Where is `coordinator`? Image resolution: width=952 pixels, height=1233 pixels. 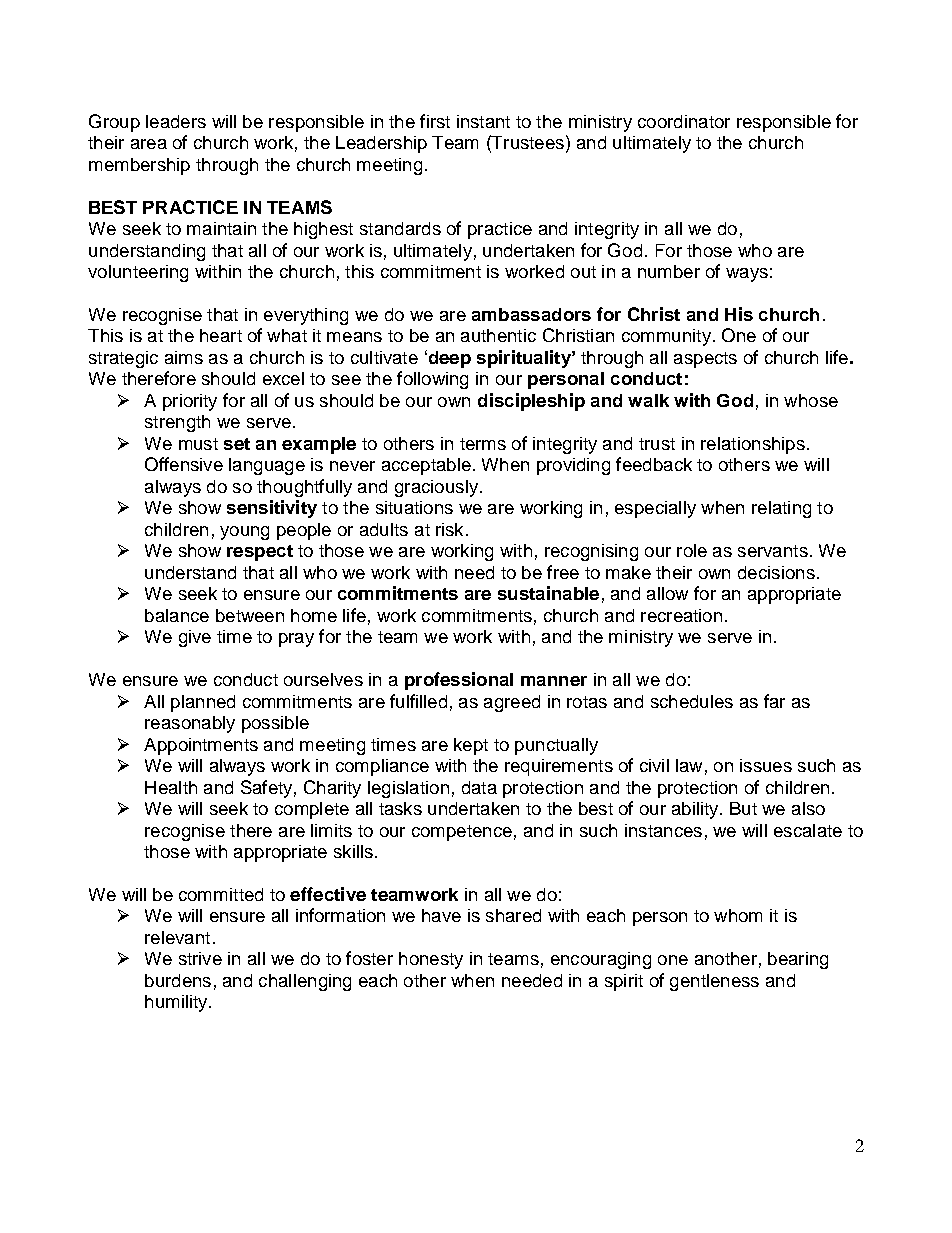
coordinator is located at coordinates (684, 121).
